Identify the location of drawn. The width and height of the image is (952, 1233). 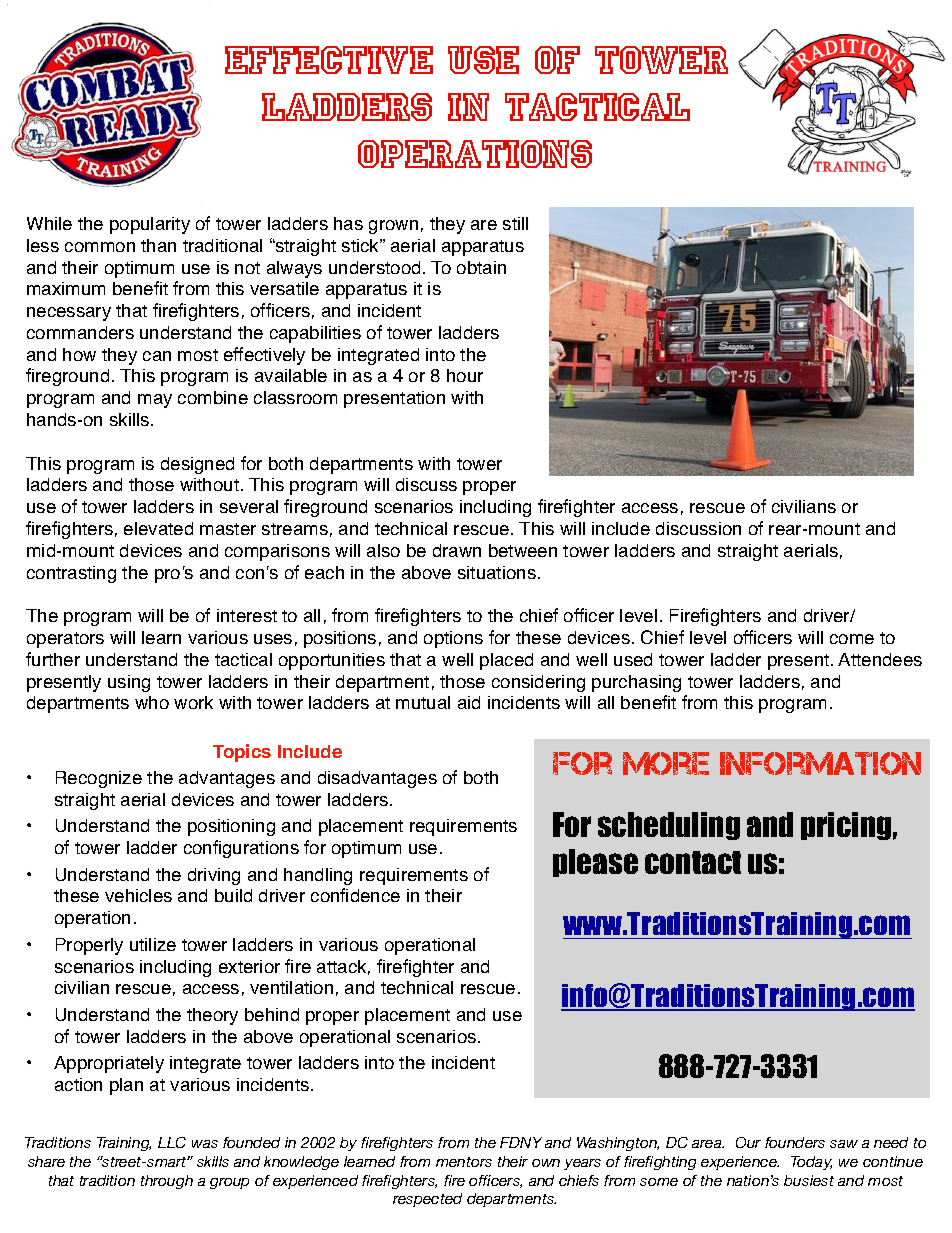
(457, 550).
